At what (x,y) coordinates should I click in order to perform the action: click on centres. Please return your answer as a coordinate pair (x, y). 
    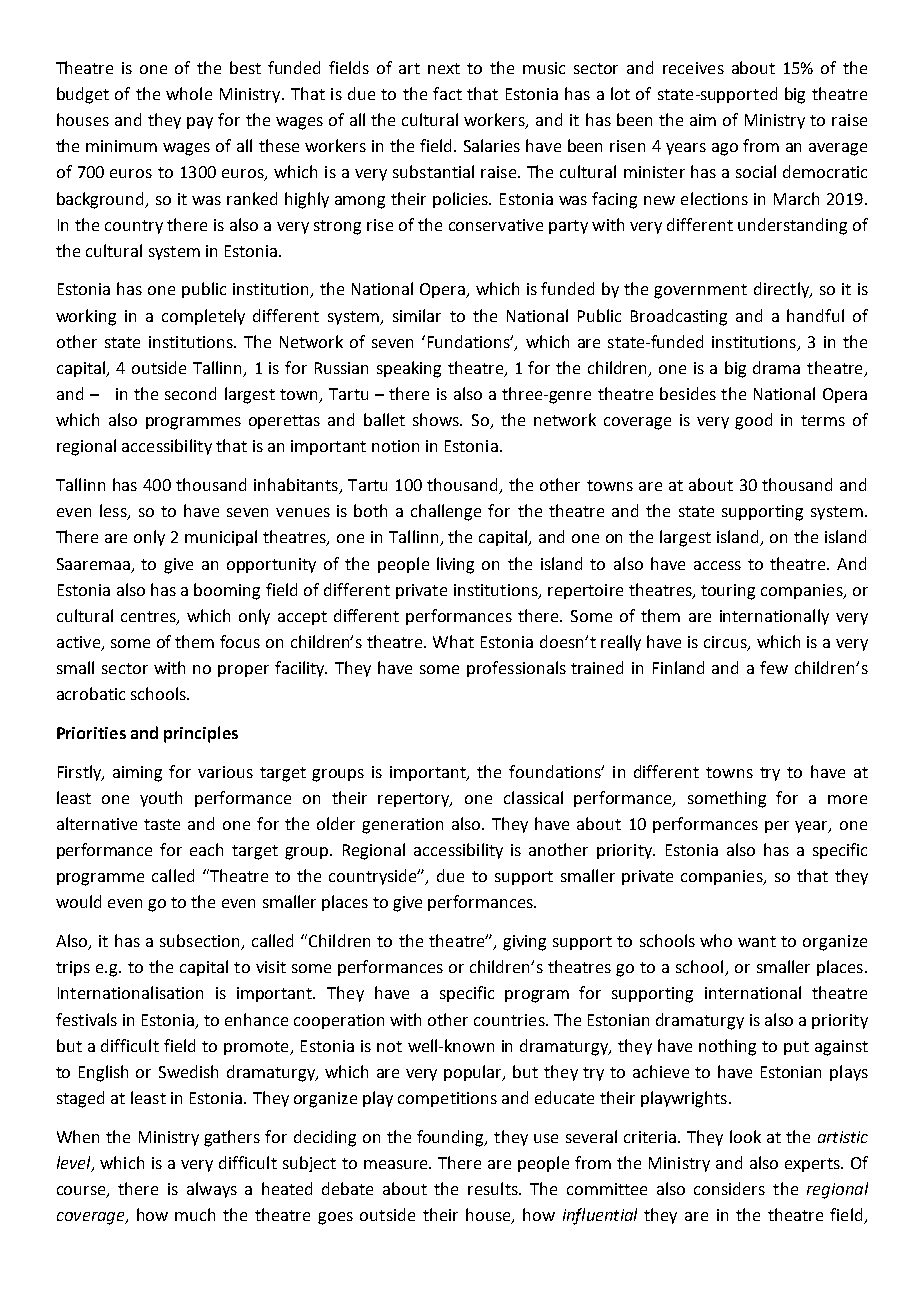
    Looking at the image, I should click on (149, 618).
